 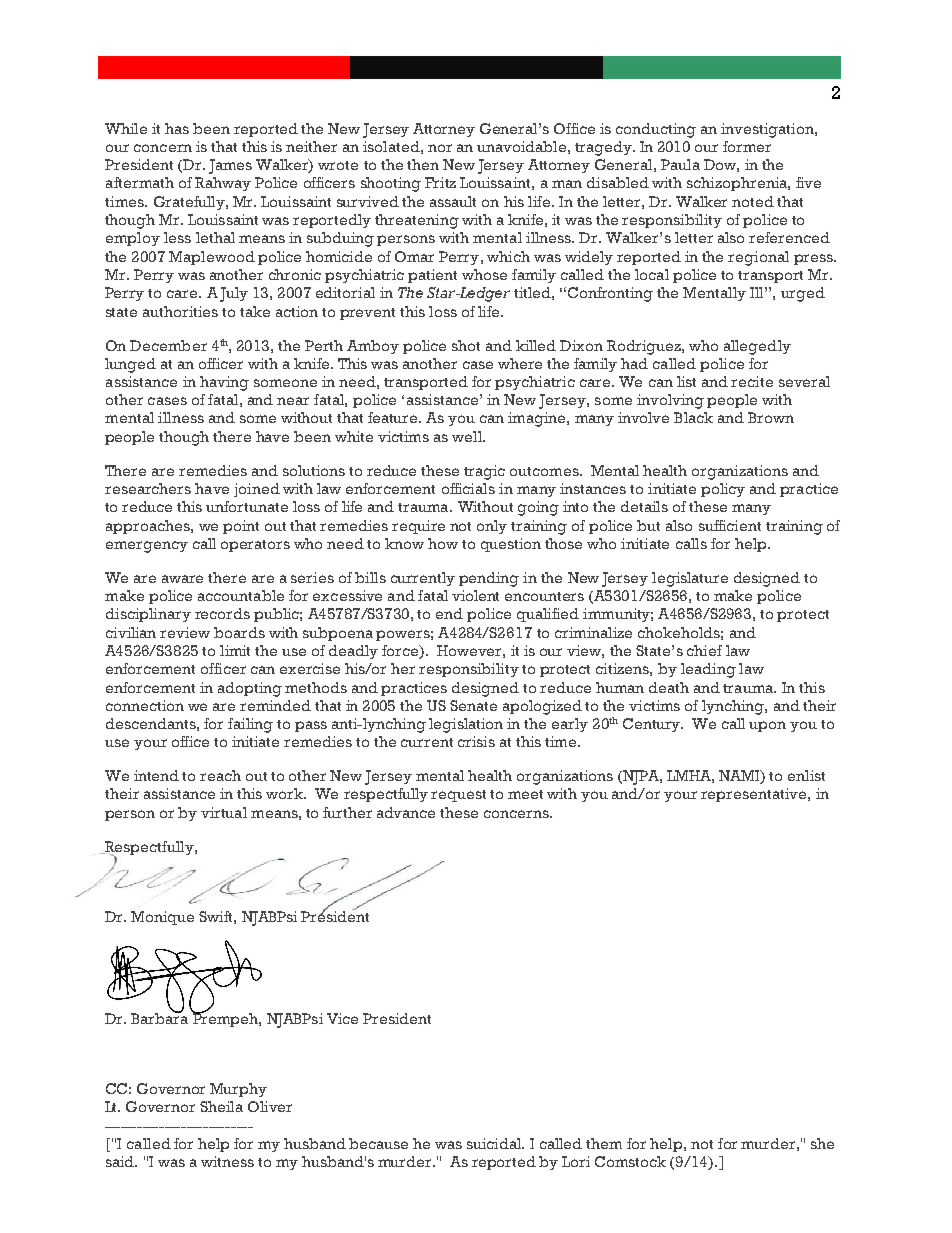 I want to click on limit, so click(x=235, y=650).
